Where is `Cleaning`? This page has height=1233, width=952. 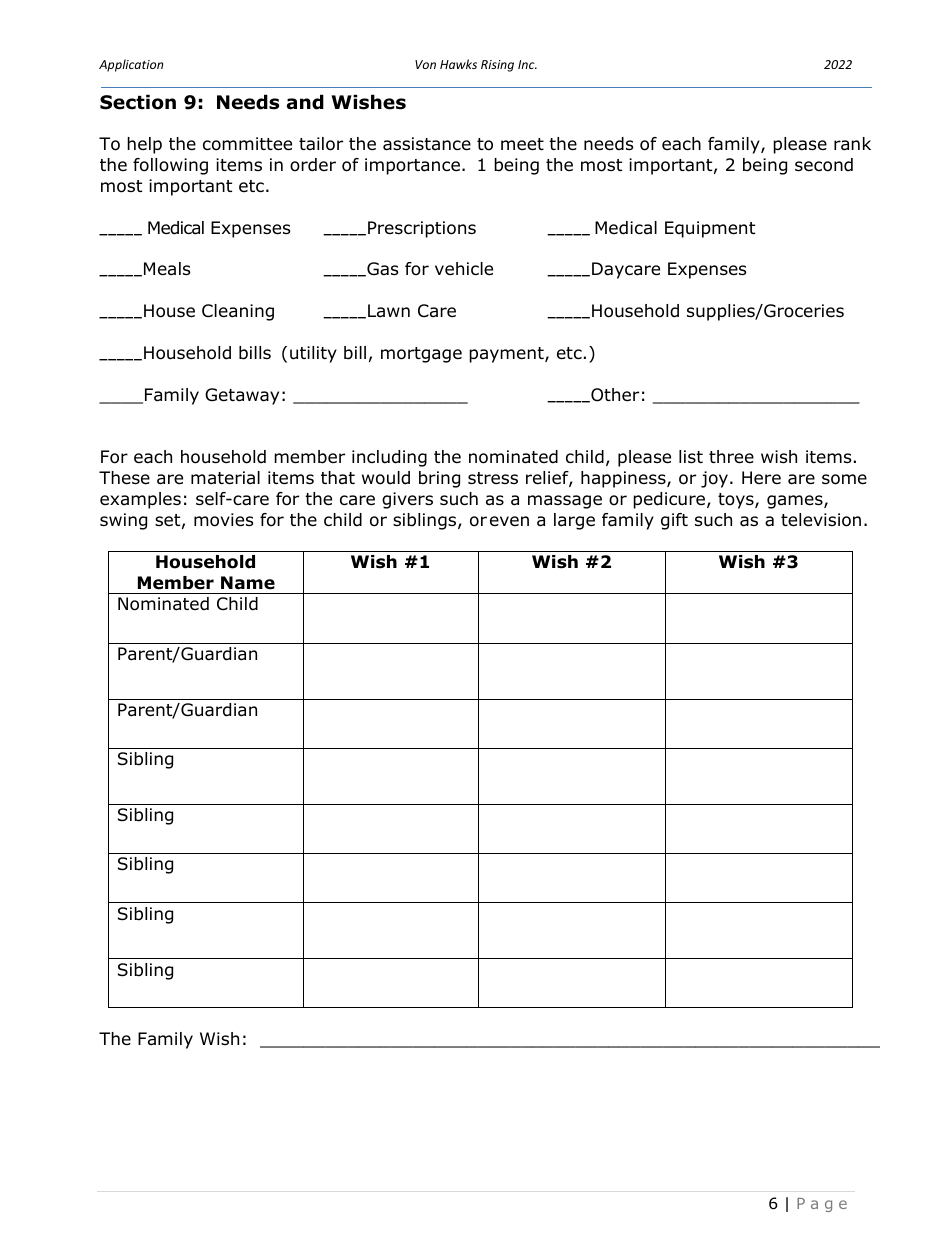
Cleaning is located at coordinates (238, 312).
